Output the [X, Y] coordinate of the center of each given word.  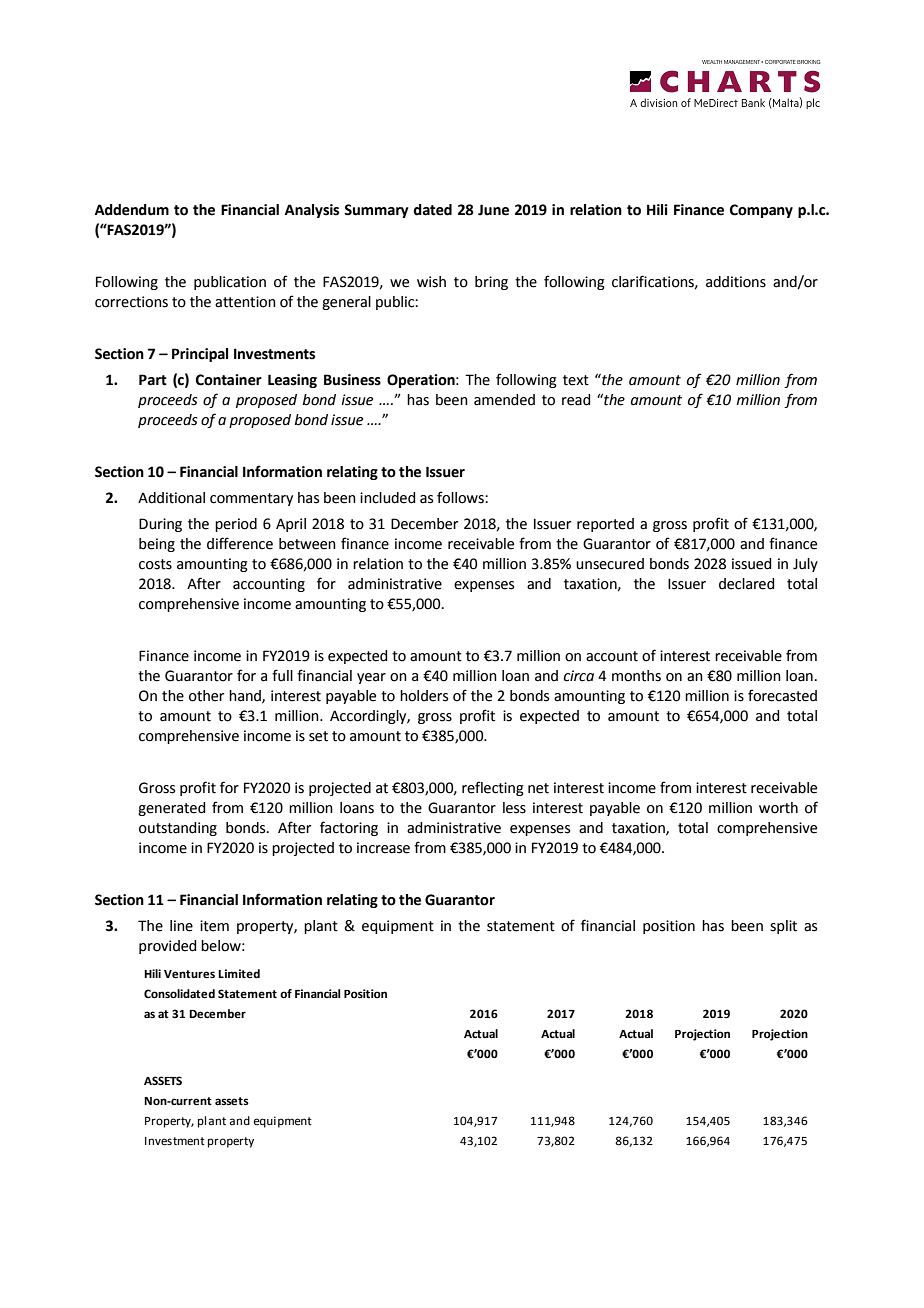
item [214, 926]
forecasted [782, 695]
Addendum [132, 210]
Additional [171, 498]
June [493, 210]
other [206, 696]
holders [424, 696]
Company [761, 211]
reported [605, 525]
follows [461, 497]
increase [383, 848]
